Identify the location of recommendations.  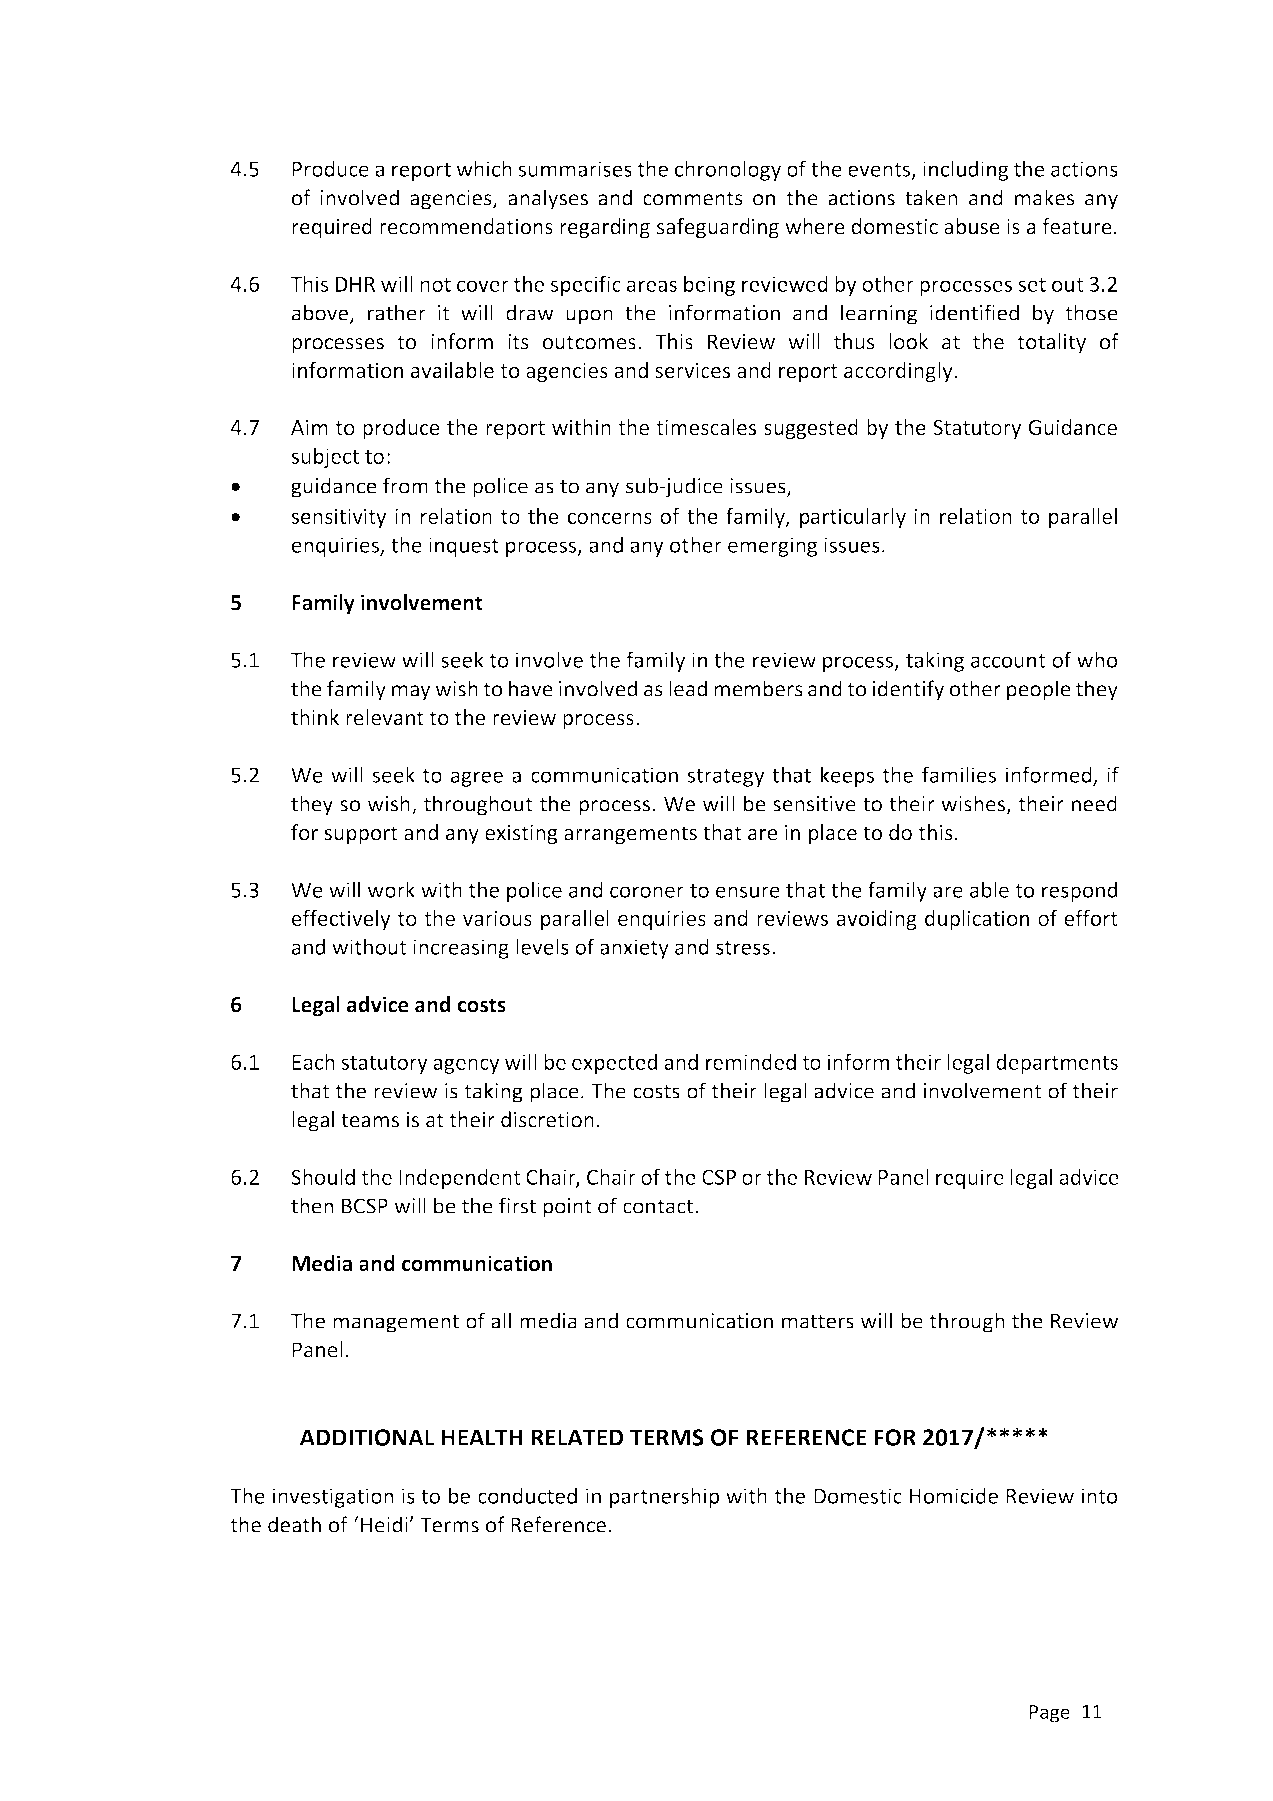
(466, 226).
